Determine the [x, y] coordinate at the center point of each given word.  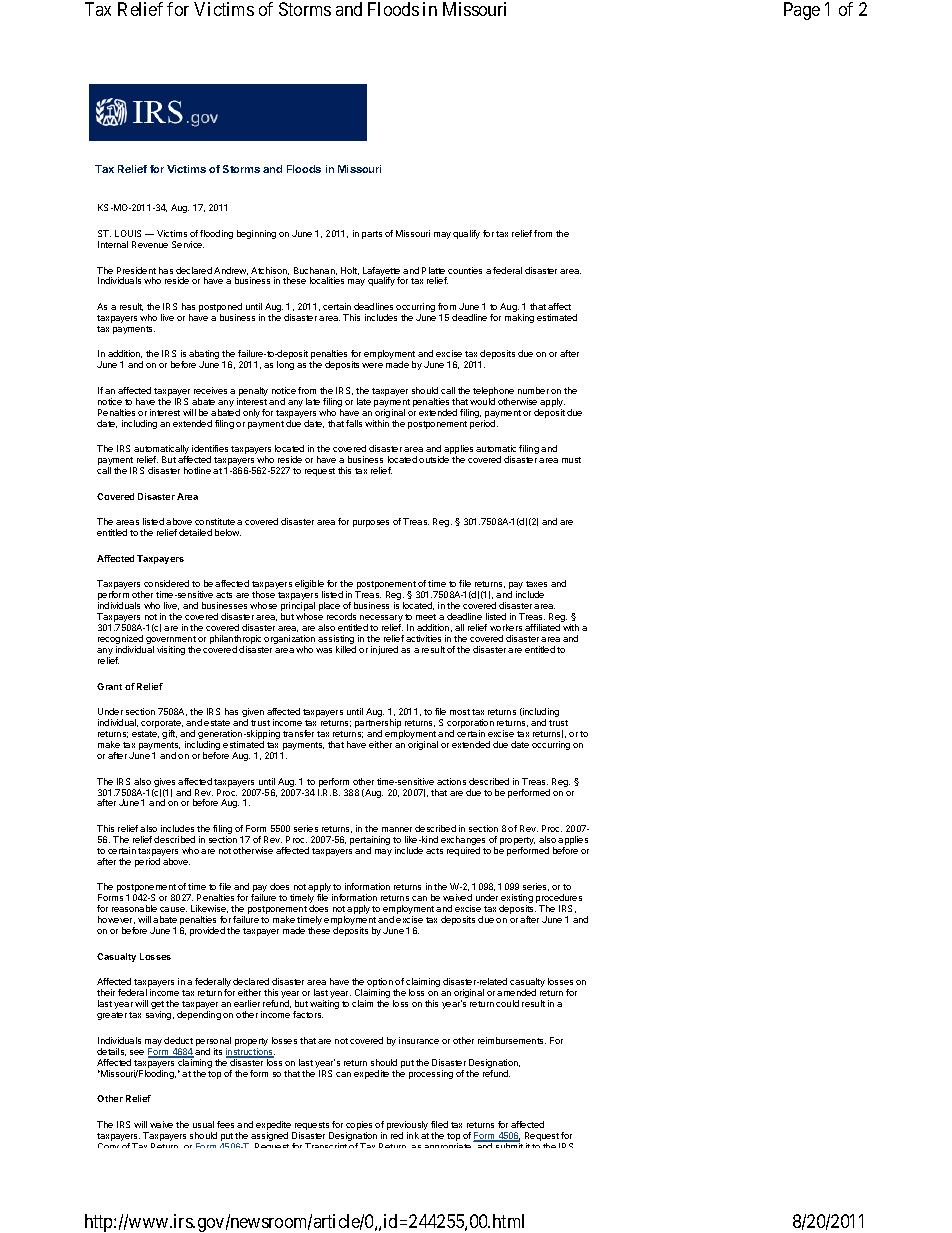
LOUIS [128, 233]
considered [166, 583]
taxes [536, 584]
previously [407, 1127]
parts [372, 235]
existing [517, 900]
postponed [220, 309]
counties [465, 270]
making [519, 318]
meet [426, 617]
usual [203, 1124]
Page [802, 11]
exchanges [463, 842]
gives [164, 784]
